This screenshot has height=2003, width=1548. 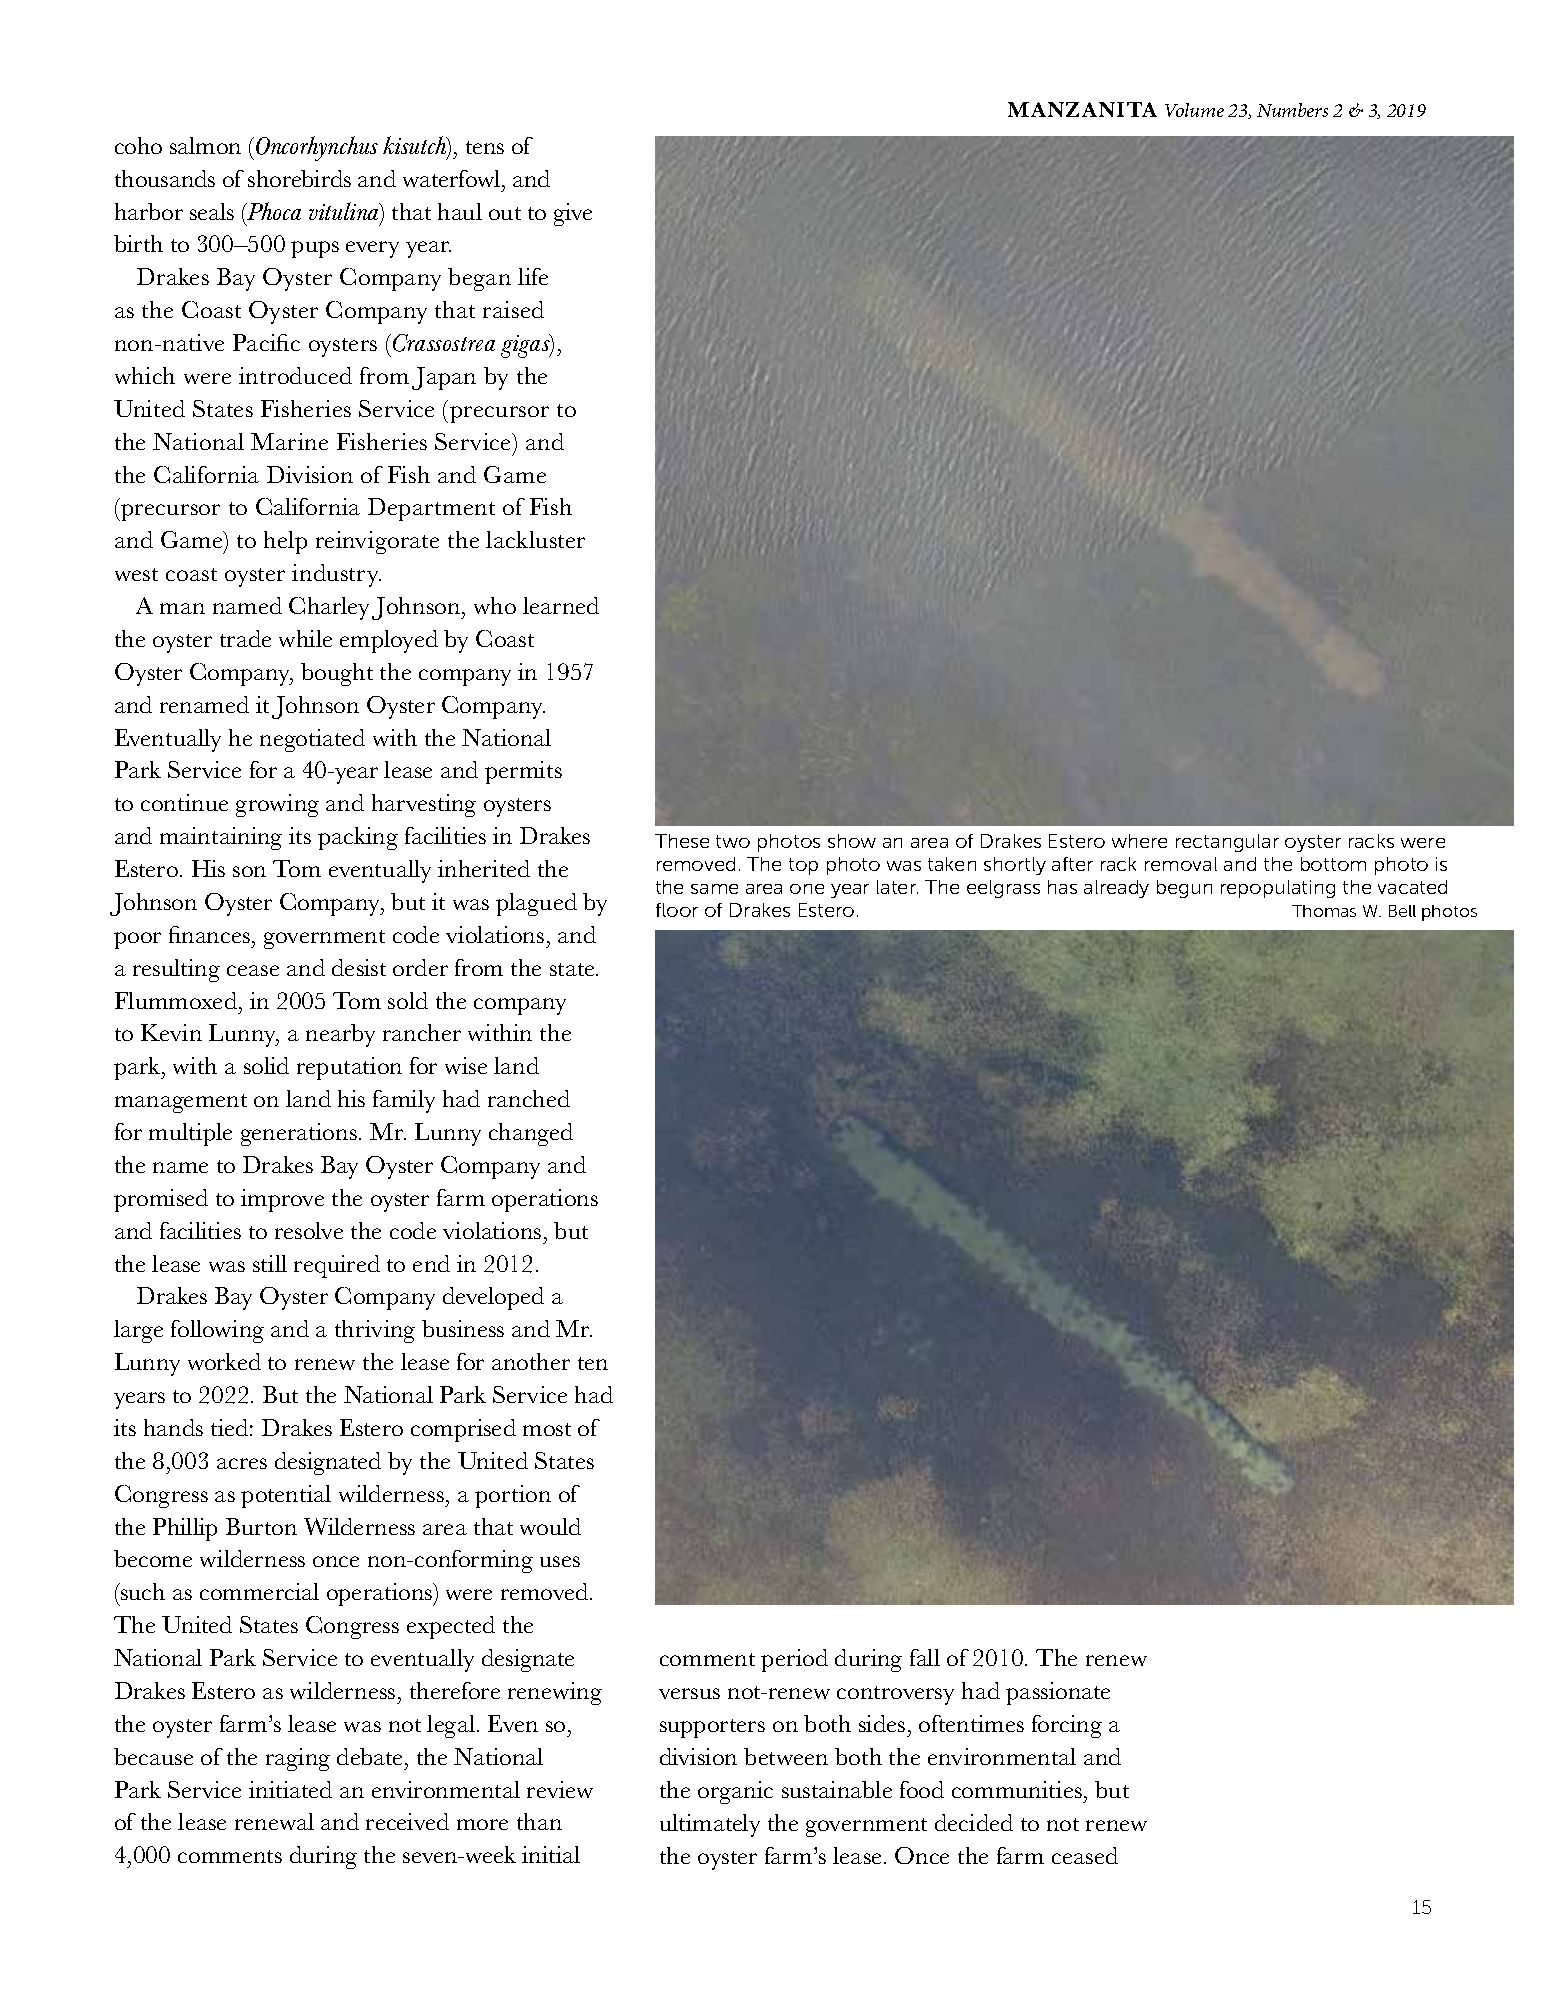 What do you see at coordinates (1227, 843) in the screenshot?
I see `rectangular` at bounding box center [1227, 843].
